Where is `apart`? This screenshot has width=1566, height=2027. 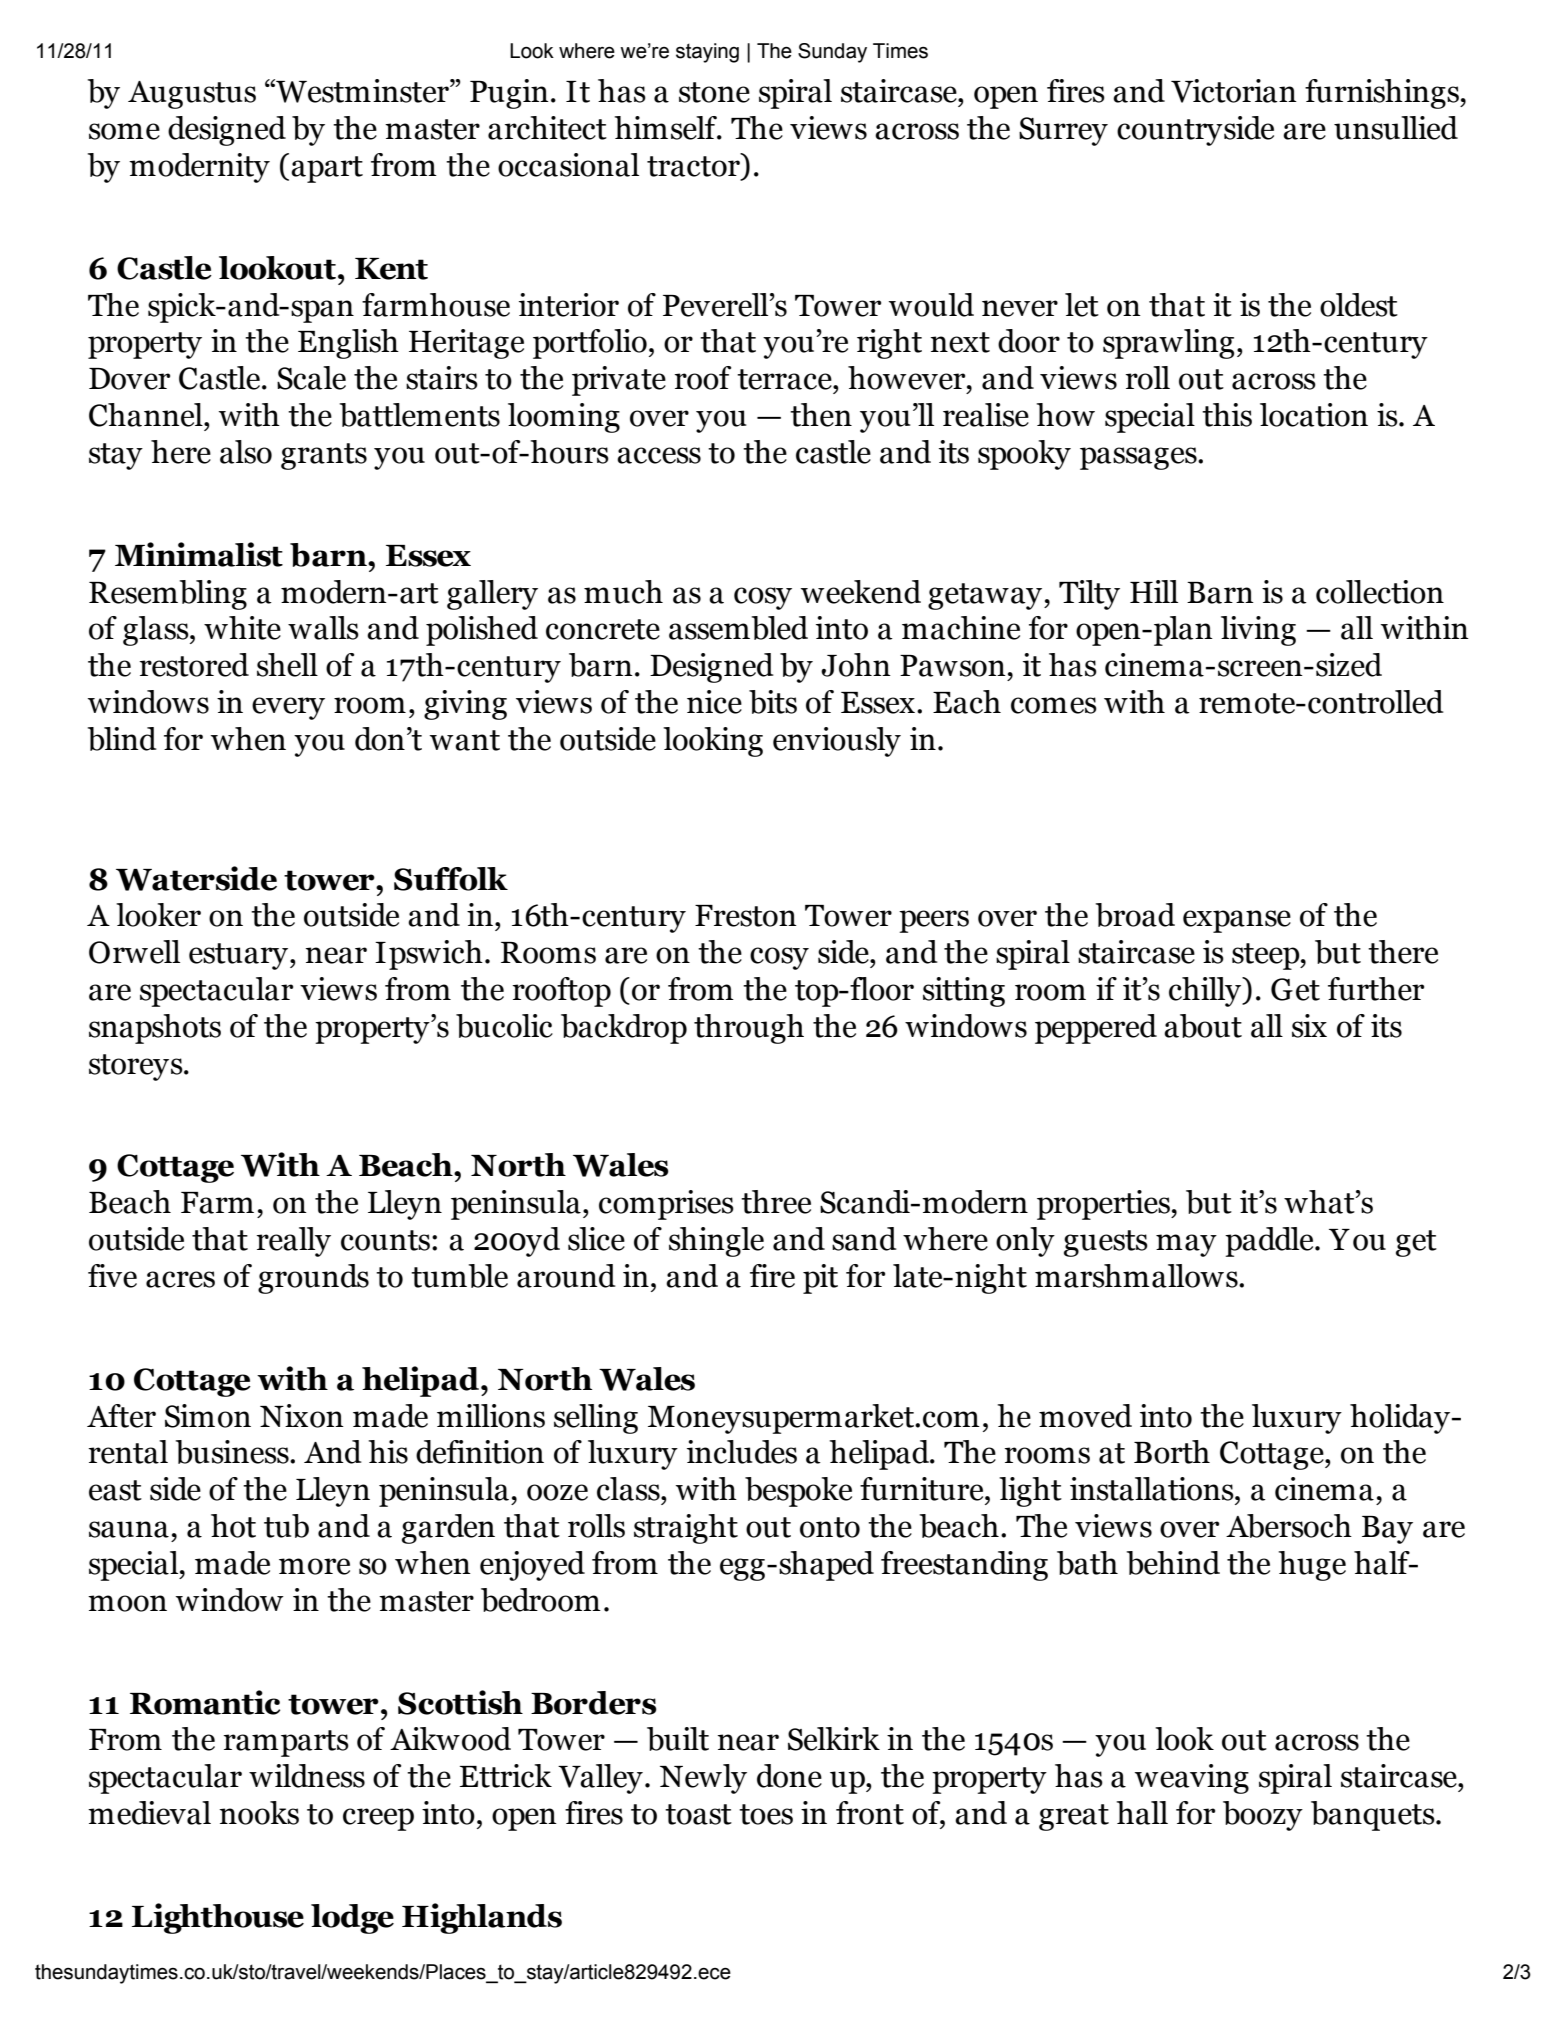
apart is located at coordinates (327, 169).
